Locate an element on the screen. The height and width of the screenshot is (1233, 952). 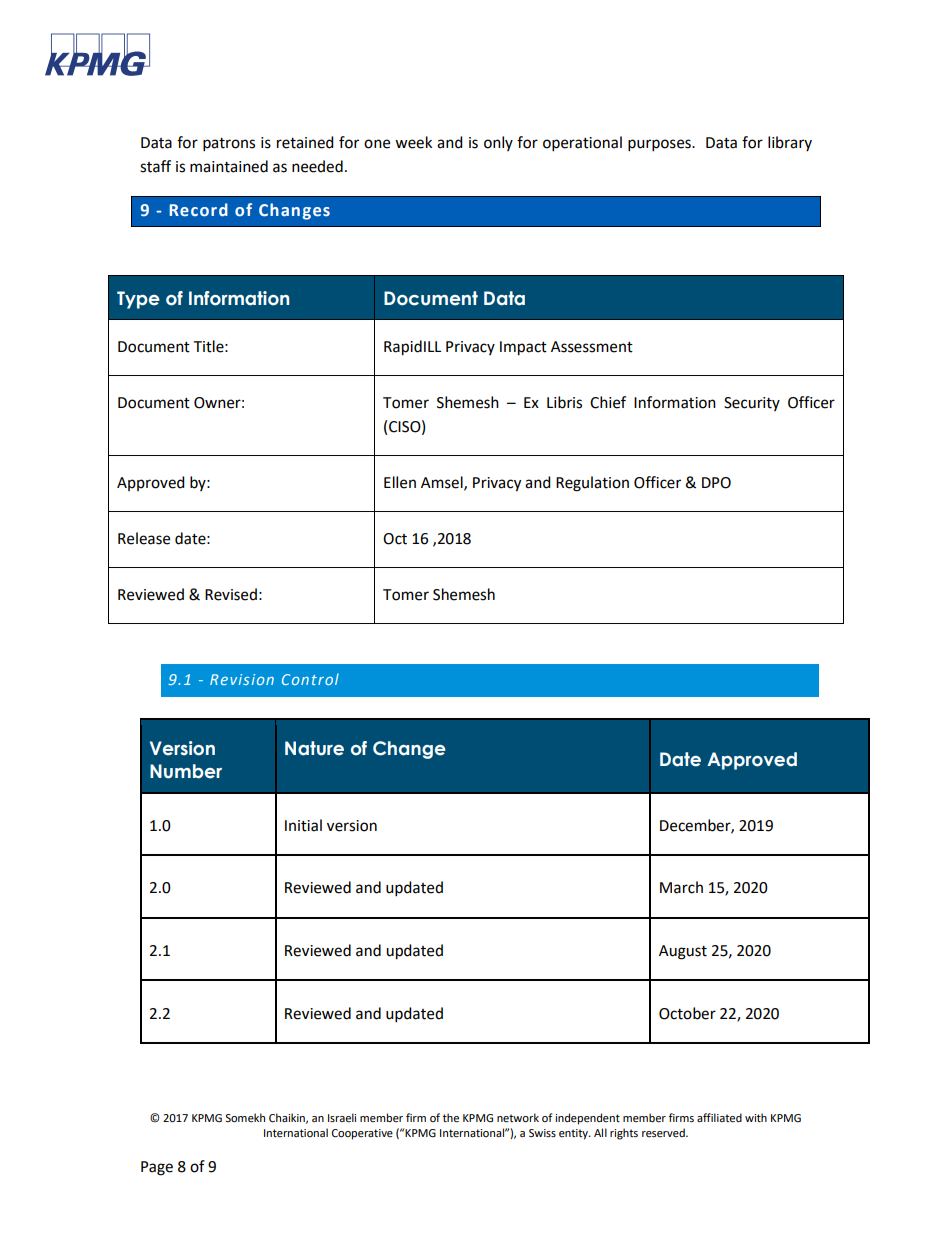
maintained is located at coordinates (229, 166).
